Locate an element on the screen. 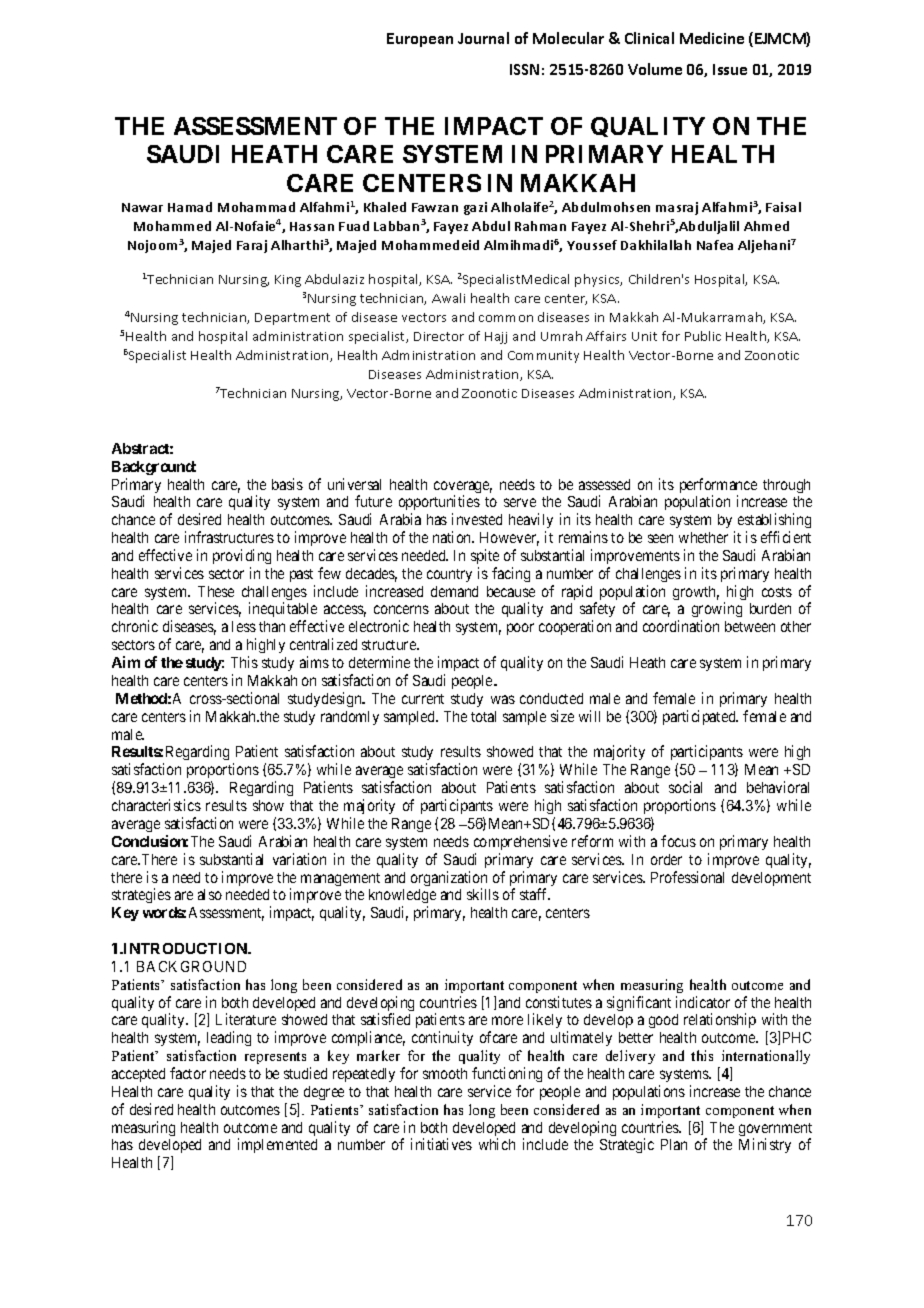 This screenshot has height=1308, width=924. Mohammad is located at coordinates (256, 207).
